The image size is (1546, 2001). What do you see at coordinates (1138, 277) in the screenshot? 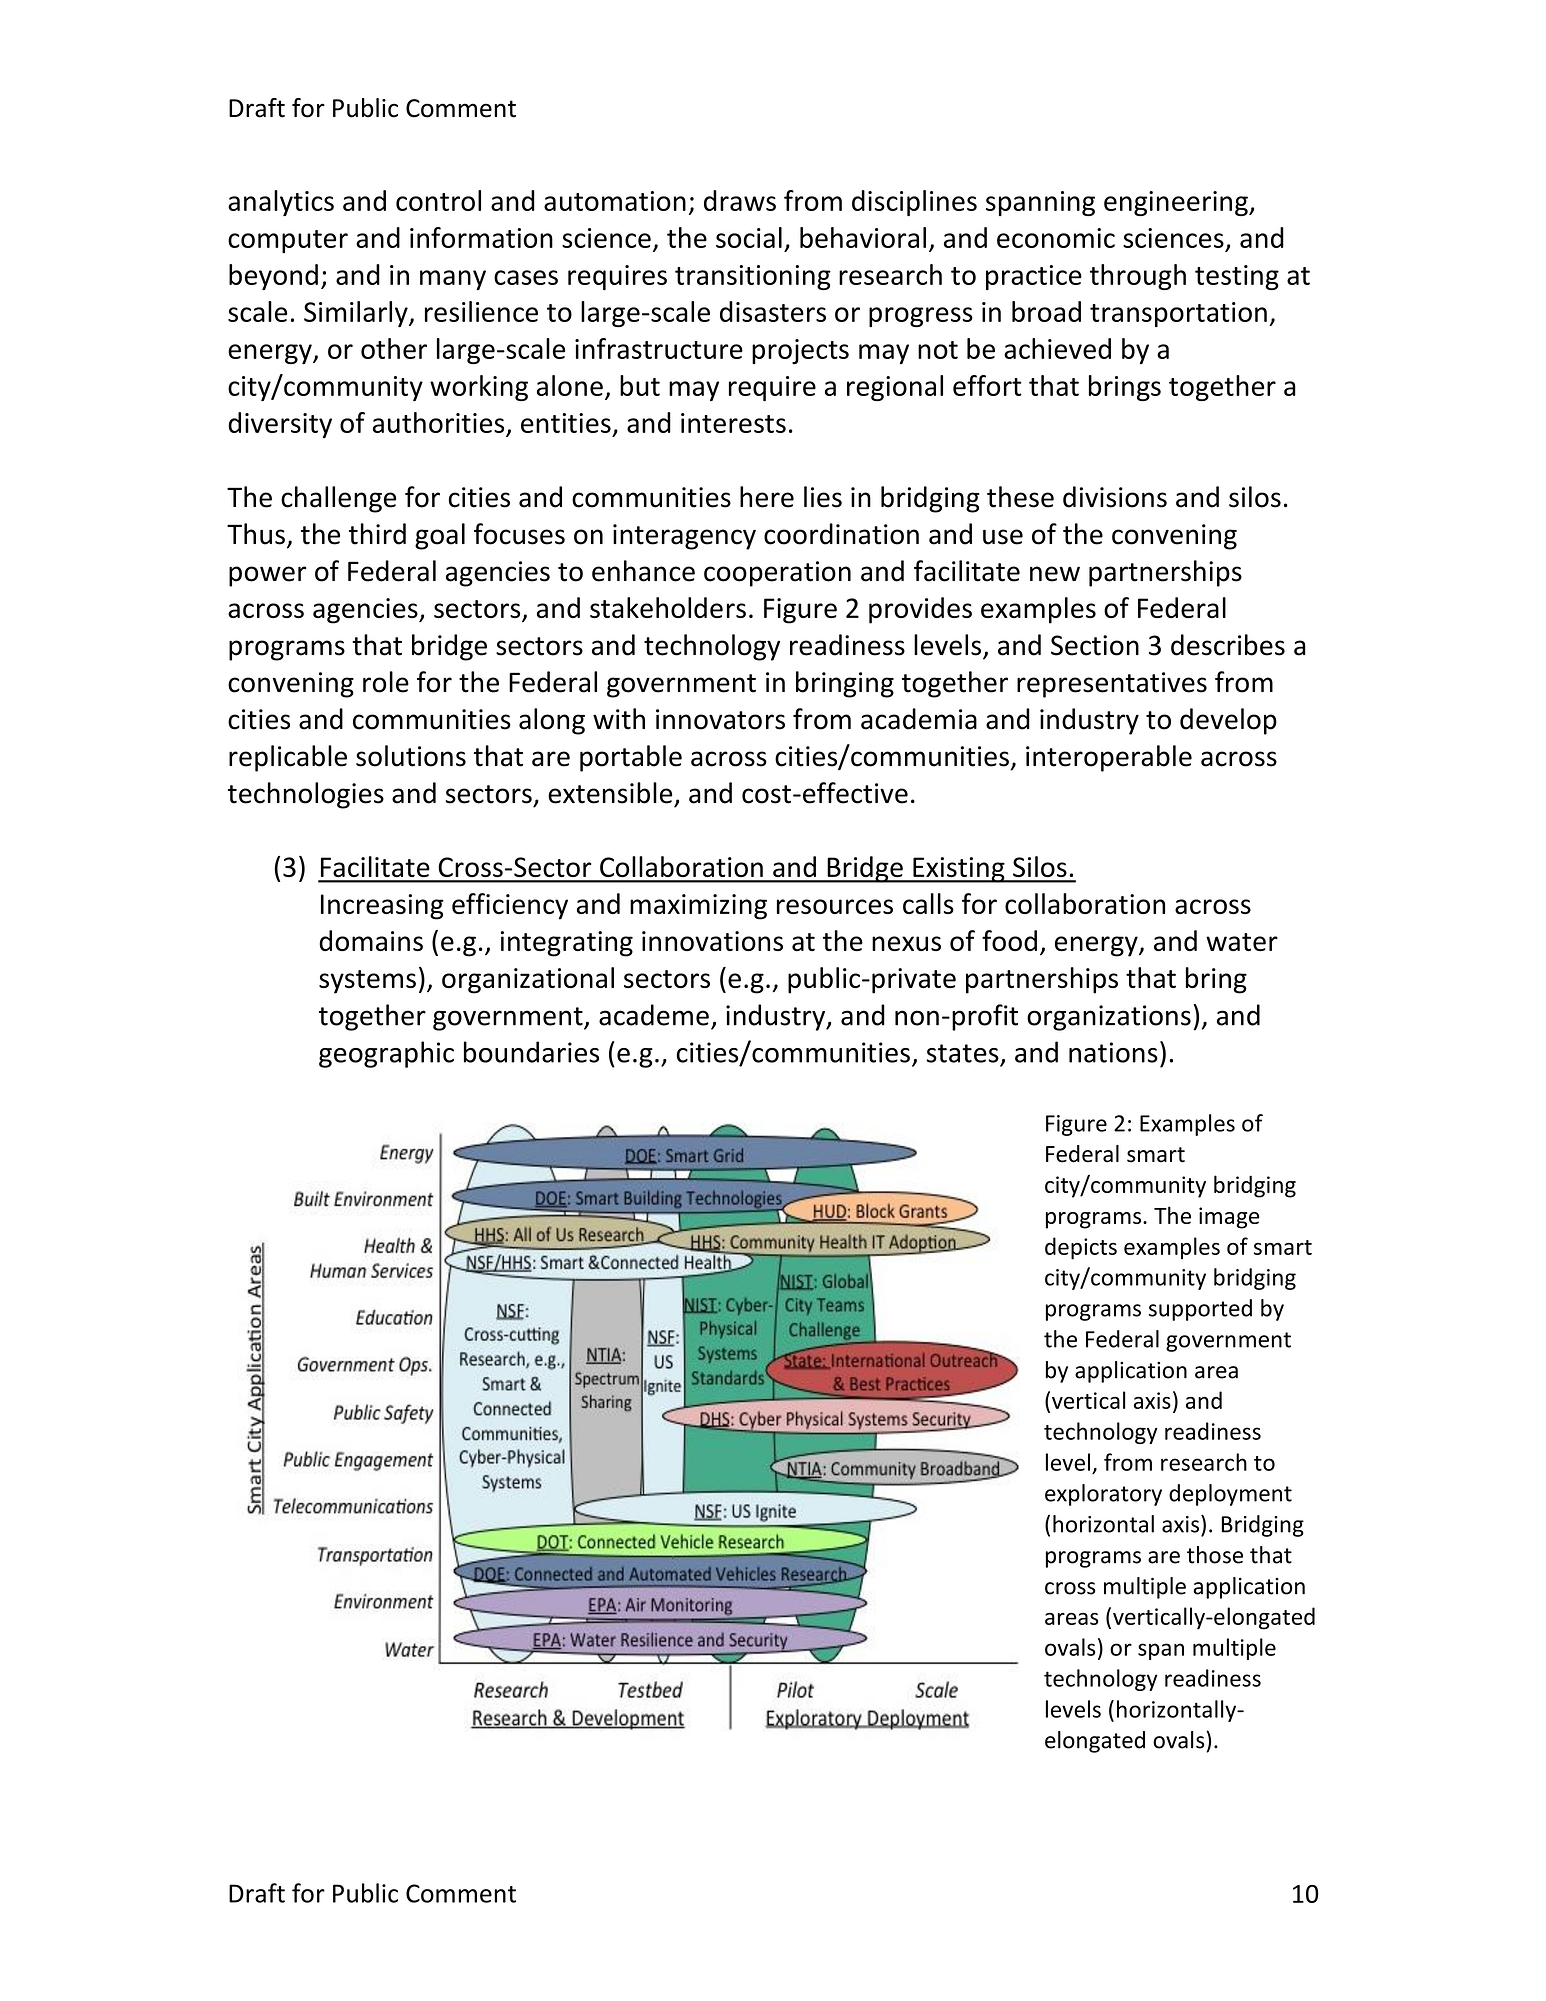
I see `through` at bounding box center [1138, 277].
